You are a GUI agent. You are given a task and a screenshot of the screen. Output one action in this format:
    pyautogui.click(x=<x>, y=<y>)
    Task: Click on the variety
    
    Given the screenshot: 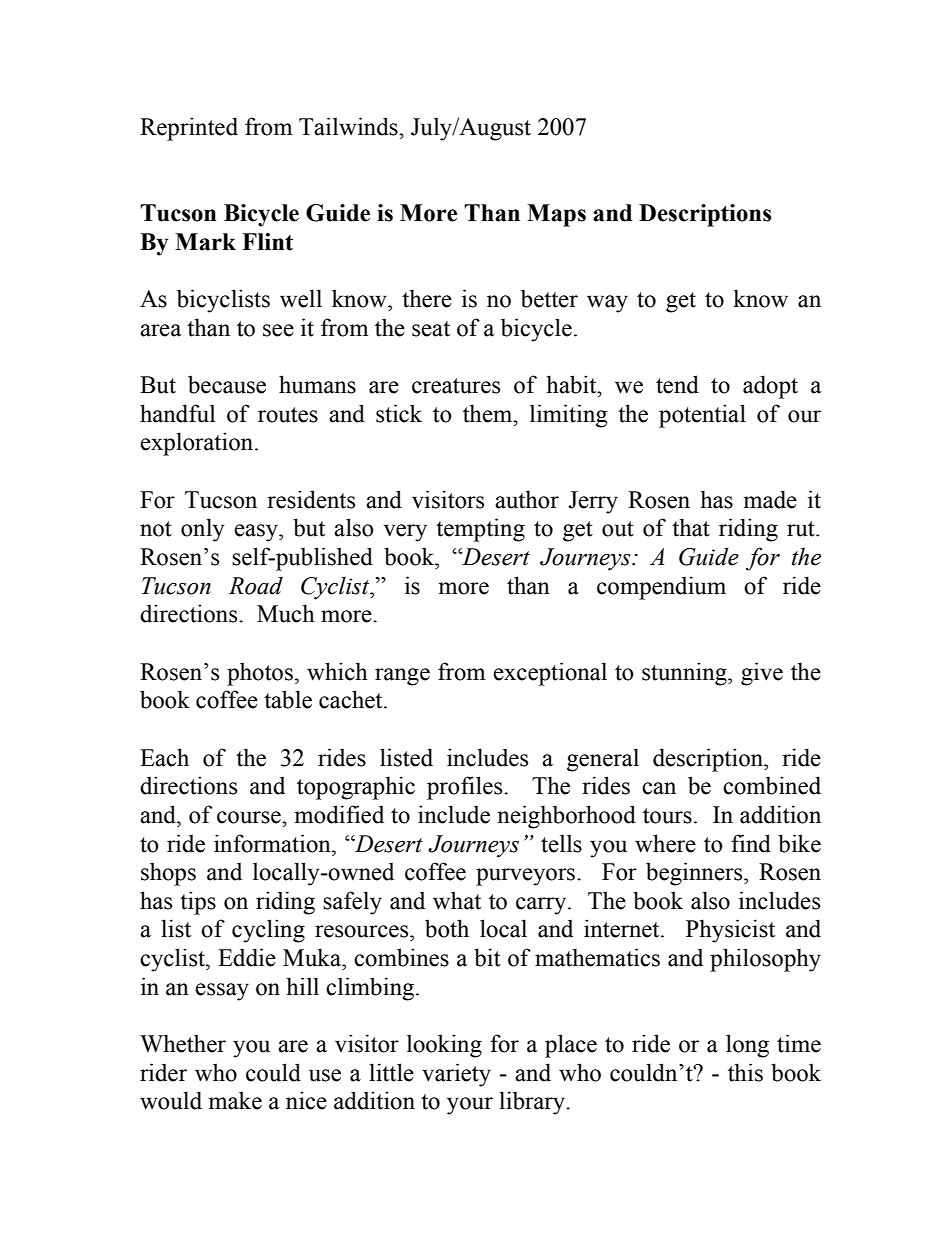 What is the action you would take?
    pyautogui.click(x=456, y=1075)
